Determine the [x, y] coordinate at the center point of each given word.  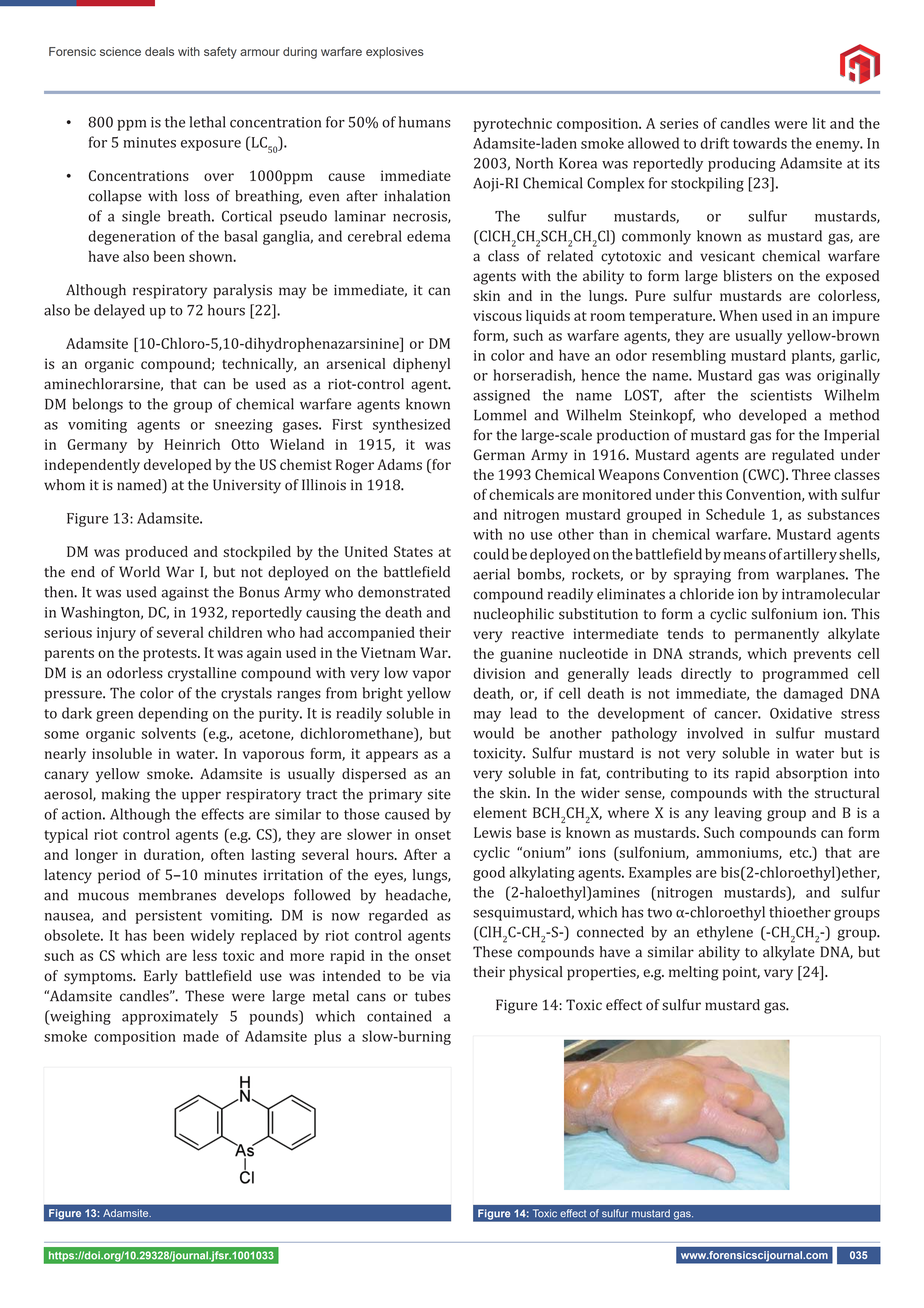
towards [760, 143]
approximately [170, 1017]
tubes [432, 996]
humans [425, 122]
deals [159, 51]
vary [778, 975]
